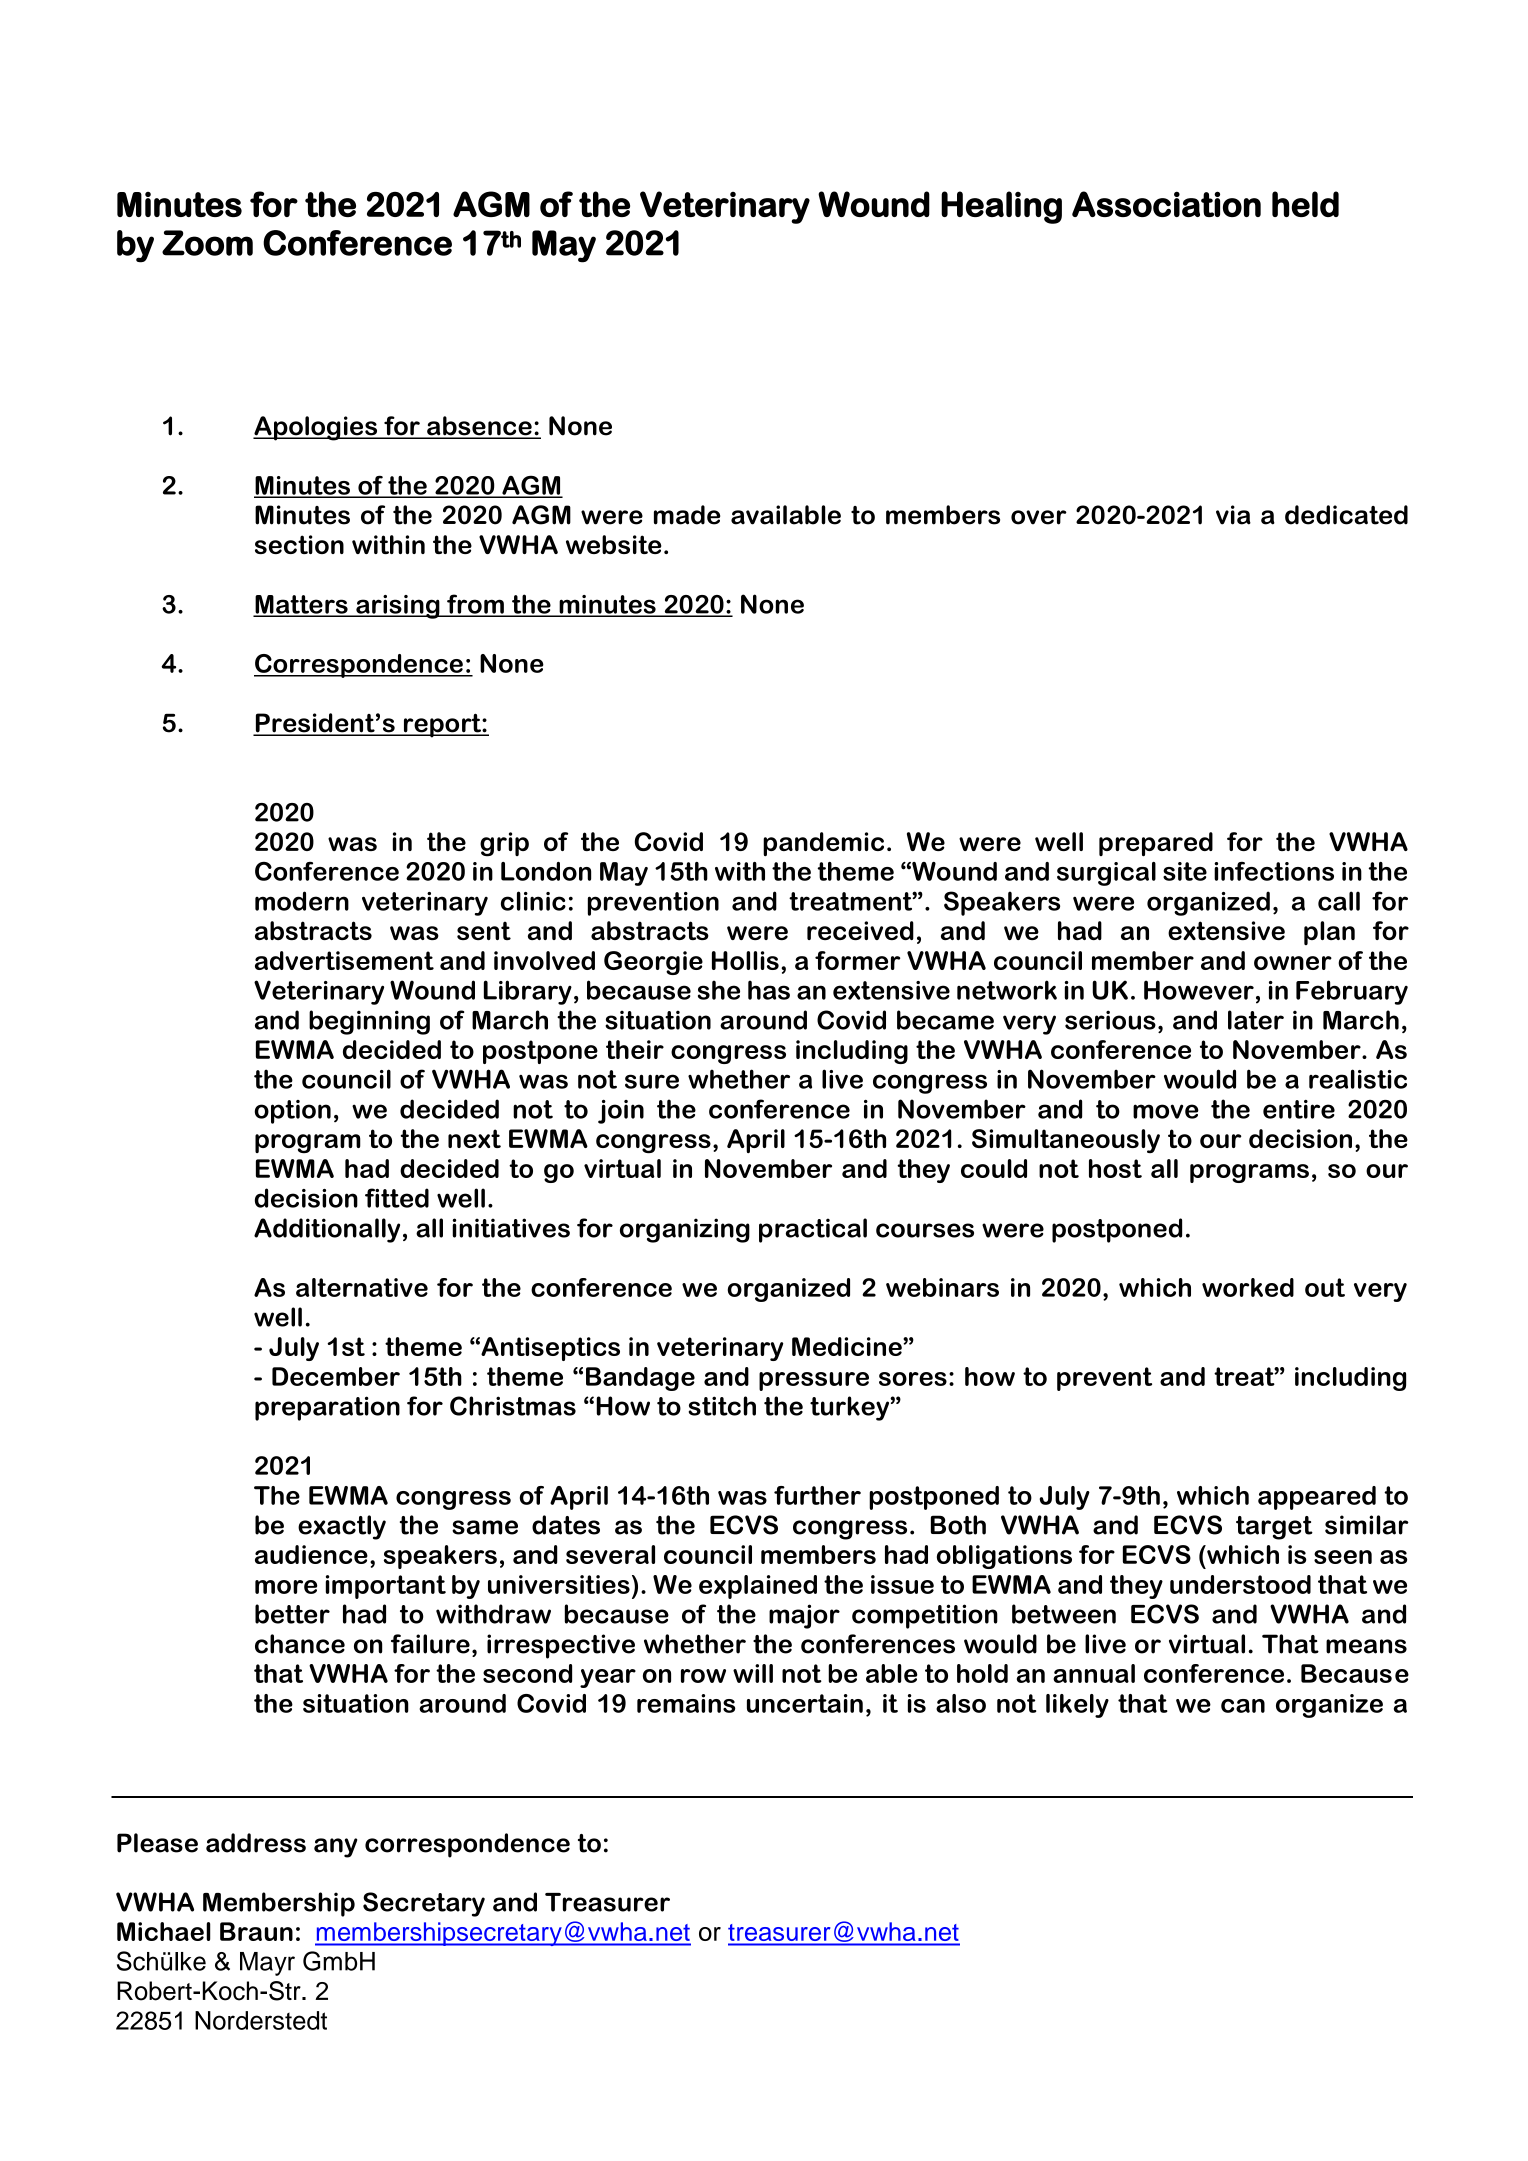  Describe the element at coordinates (722, 1406) in the screenshot. I see `stitch` at that location.
